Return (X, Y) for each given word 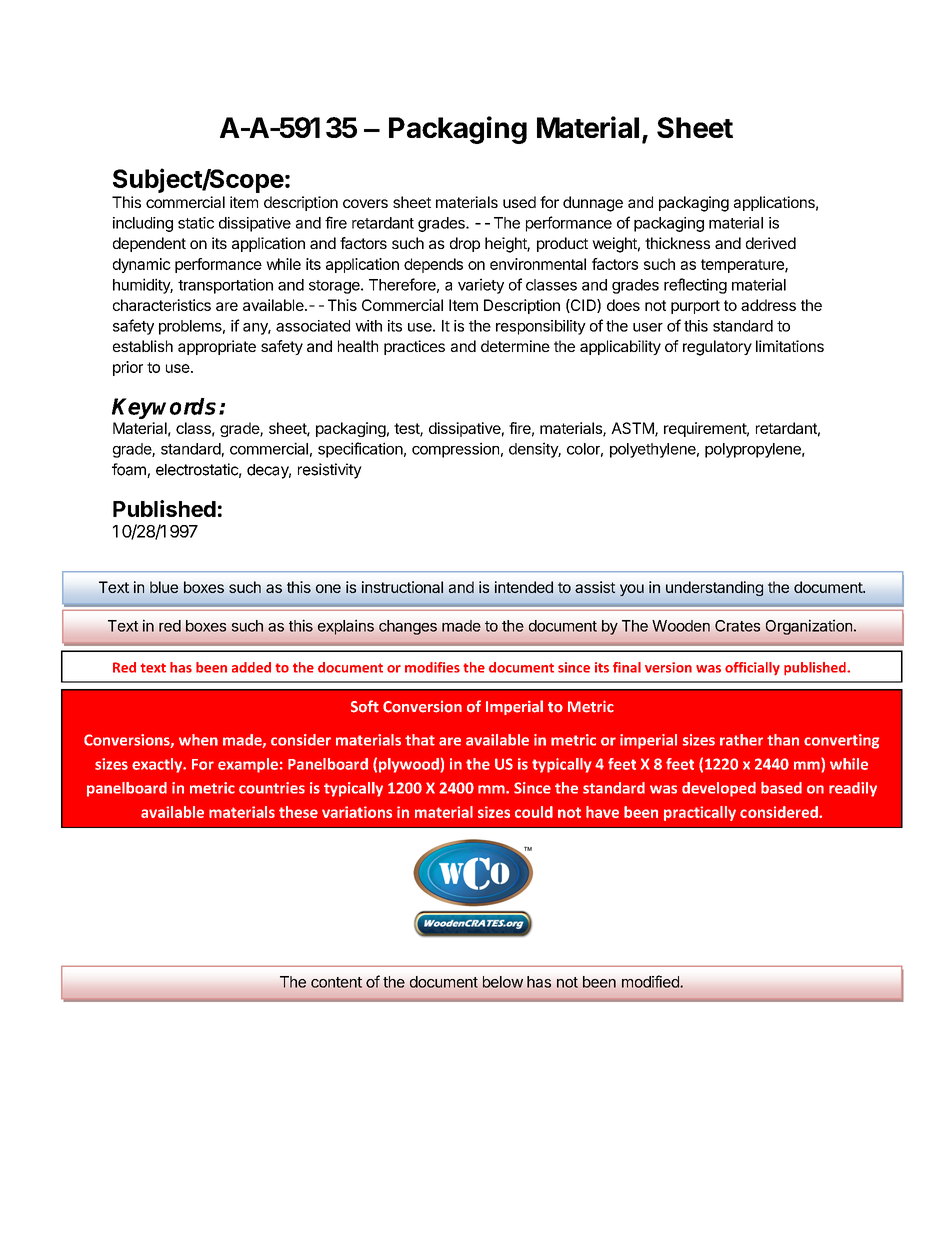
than (783, 740)
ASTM (633, 429)
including (143, 224)
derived (771, 243)
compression (455, 450)
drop (465, 244)
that (420, 740)
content (336, 982)
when (198, 740)
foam (130, 470)
